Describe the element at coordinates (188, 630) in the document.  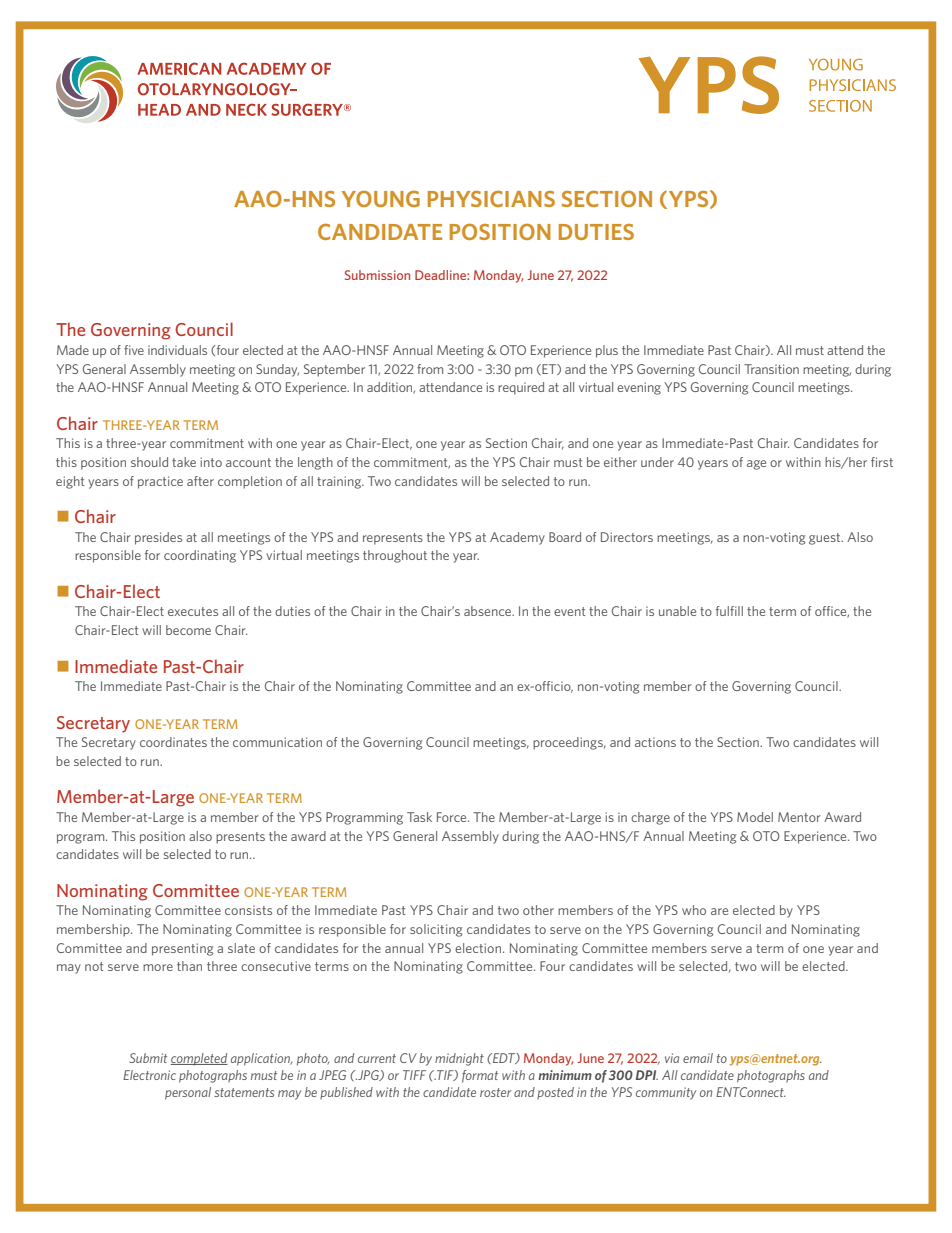
I see `become` at that location.
